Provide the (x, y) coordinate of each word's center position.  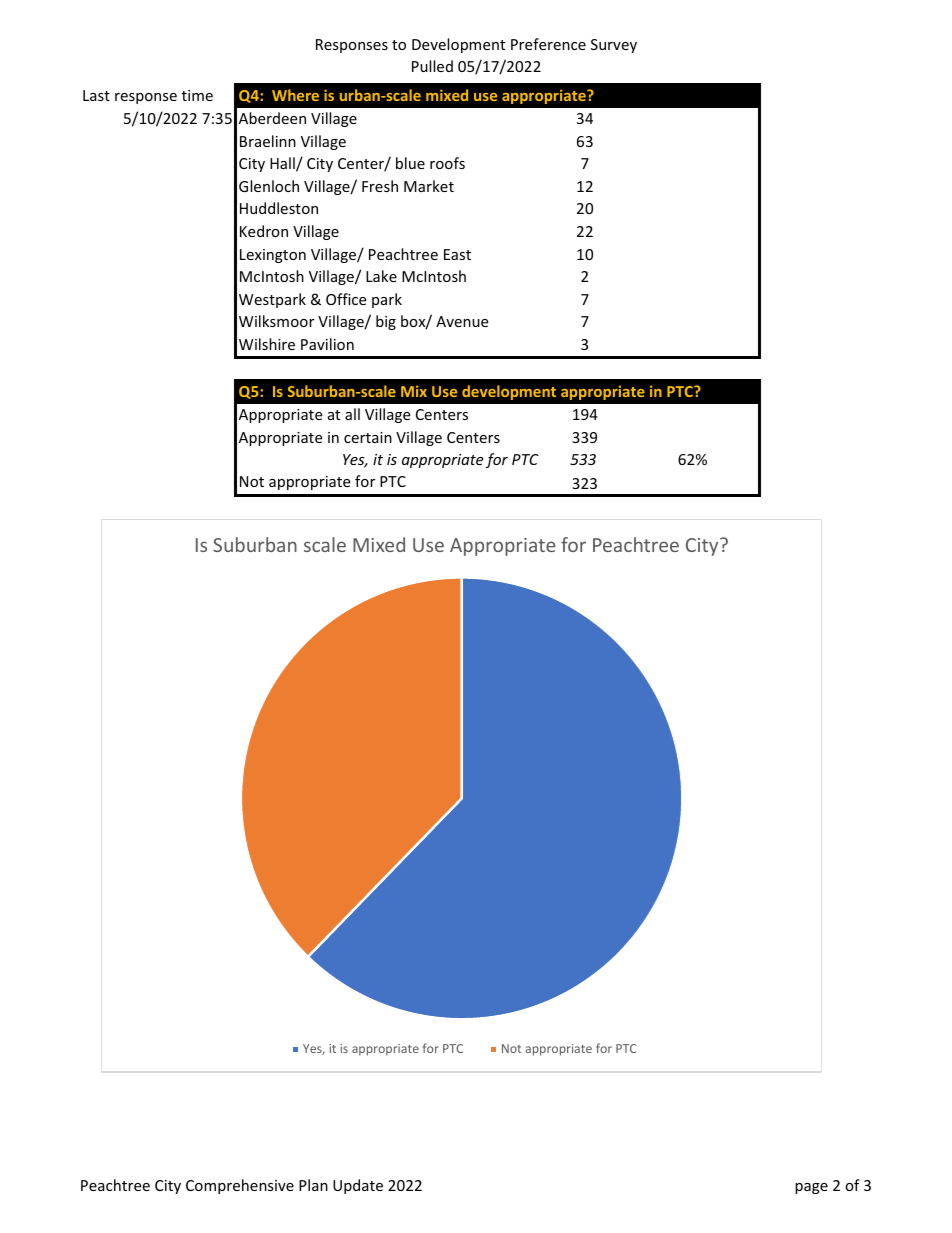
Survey (614, 46)
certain (368, 437)
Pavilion (327, 344)
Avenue (462, 321)
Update (358, 1186)
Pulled (432, 66)
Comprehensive (240, 1186)
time (197, 95)
